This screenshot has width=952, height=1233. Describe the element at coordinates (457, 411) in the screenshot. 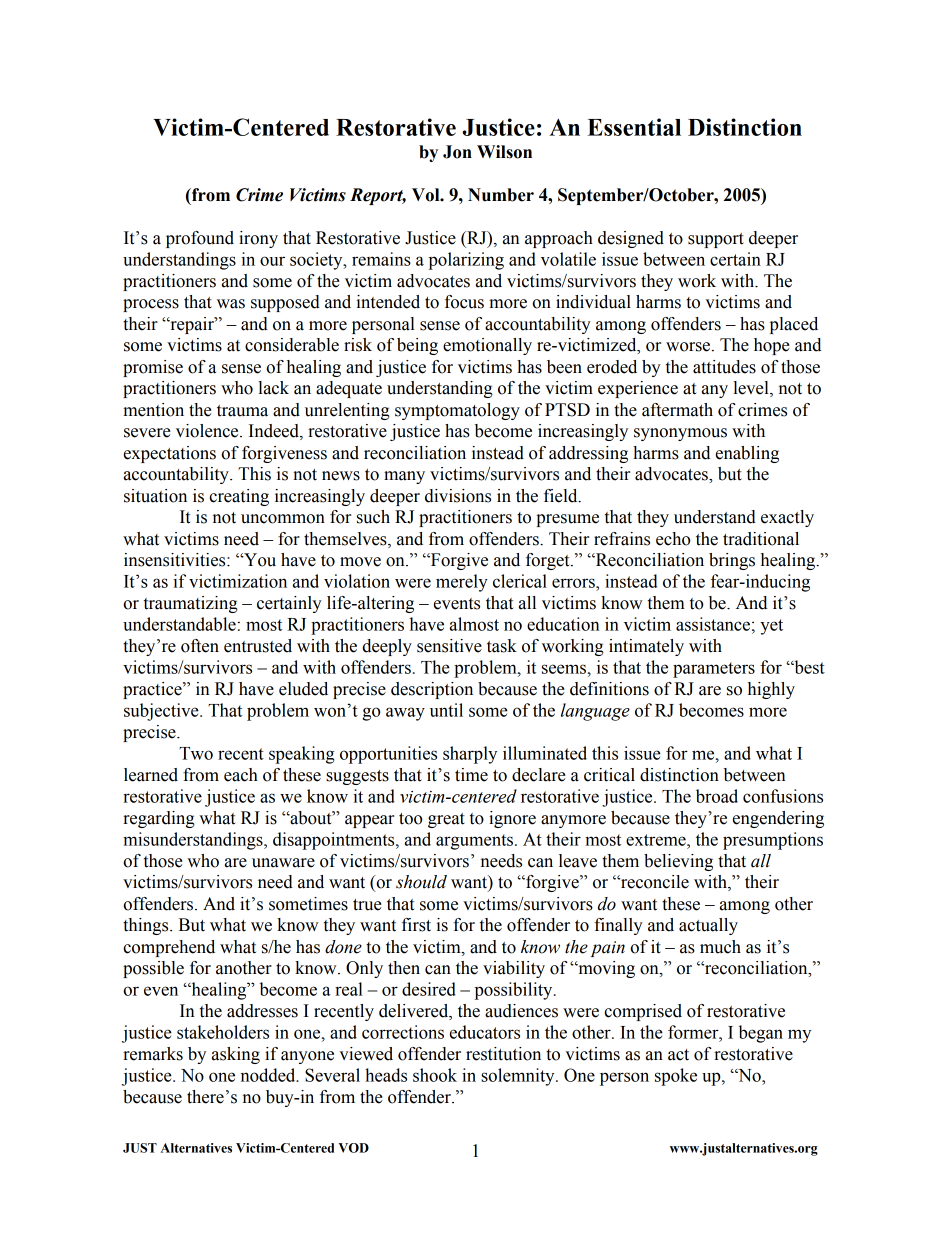

I see `symptomatology` at that location.
